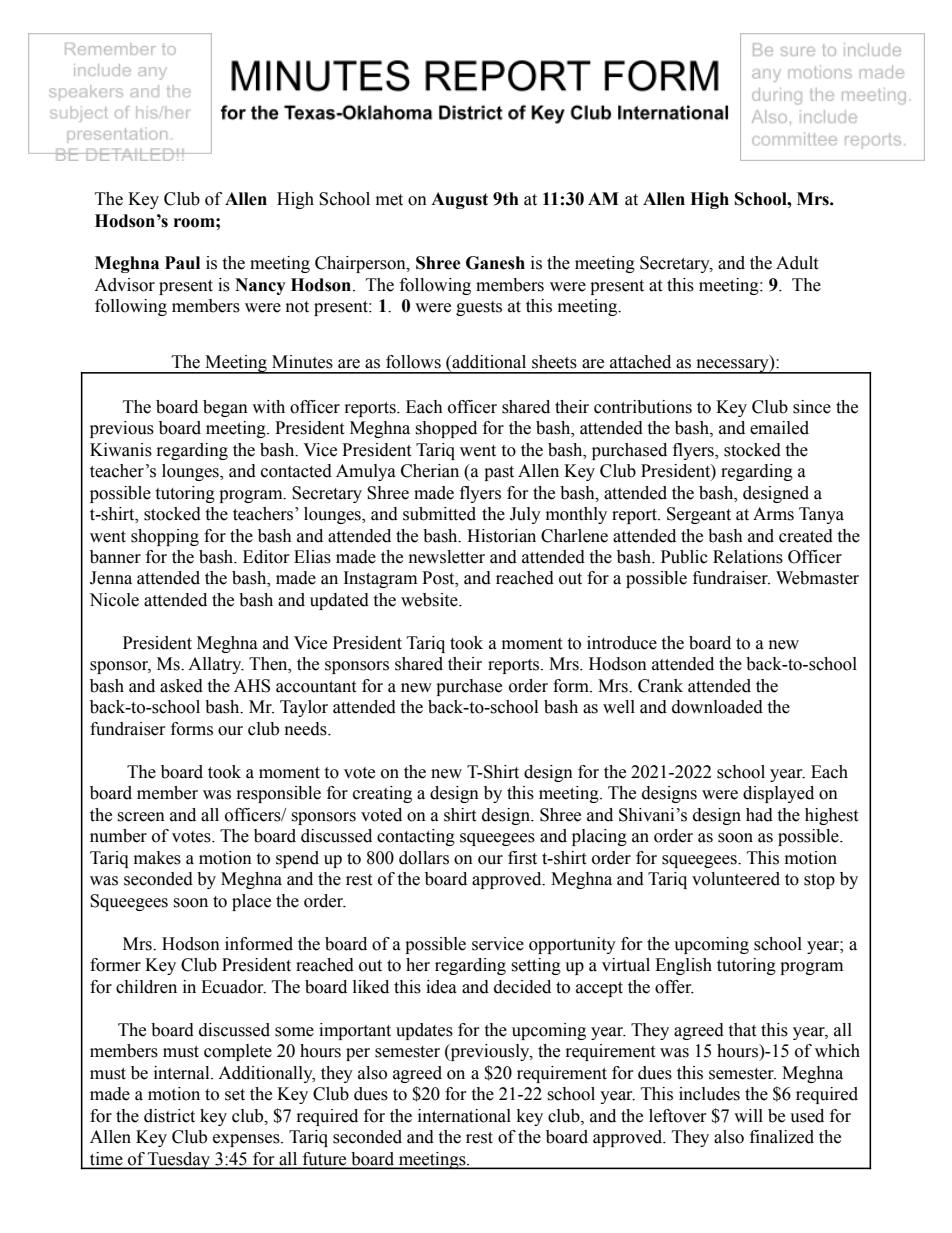 This screenshot has width=952, height=1233. Describe the element at coordinates (181, 686) in the screenshot. I see `asked` at that location.
